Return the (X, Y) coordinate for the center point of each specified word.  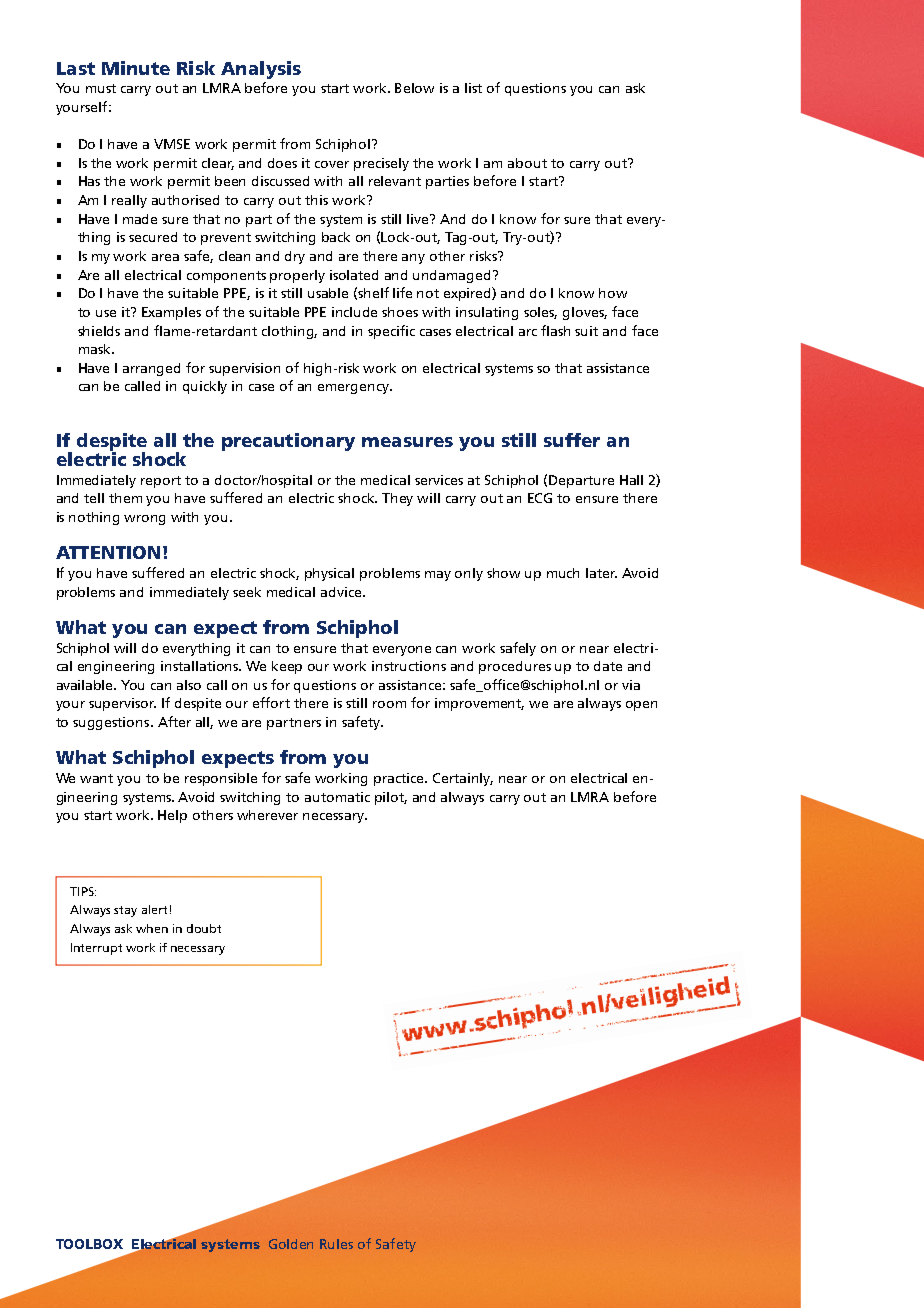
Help (172, 816)
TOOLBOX (89, 1244)
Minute (136, 68)
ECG (540, 498)
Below (414, 88)
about (527, 163)
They (397, 499)
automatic (337, 797)
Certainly (463, 779)
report (161, 482)
